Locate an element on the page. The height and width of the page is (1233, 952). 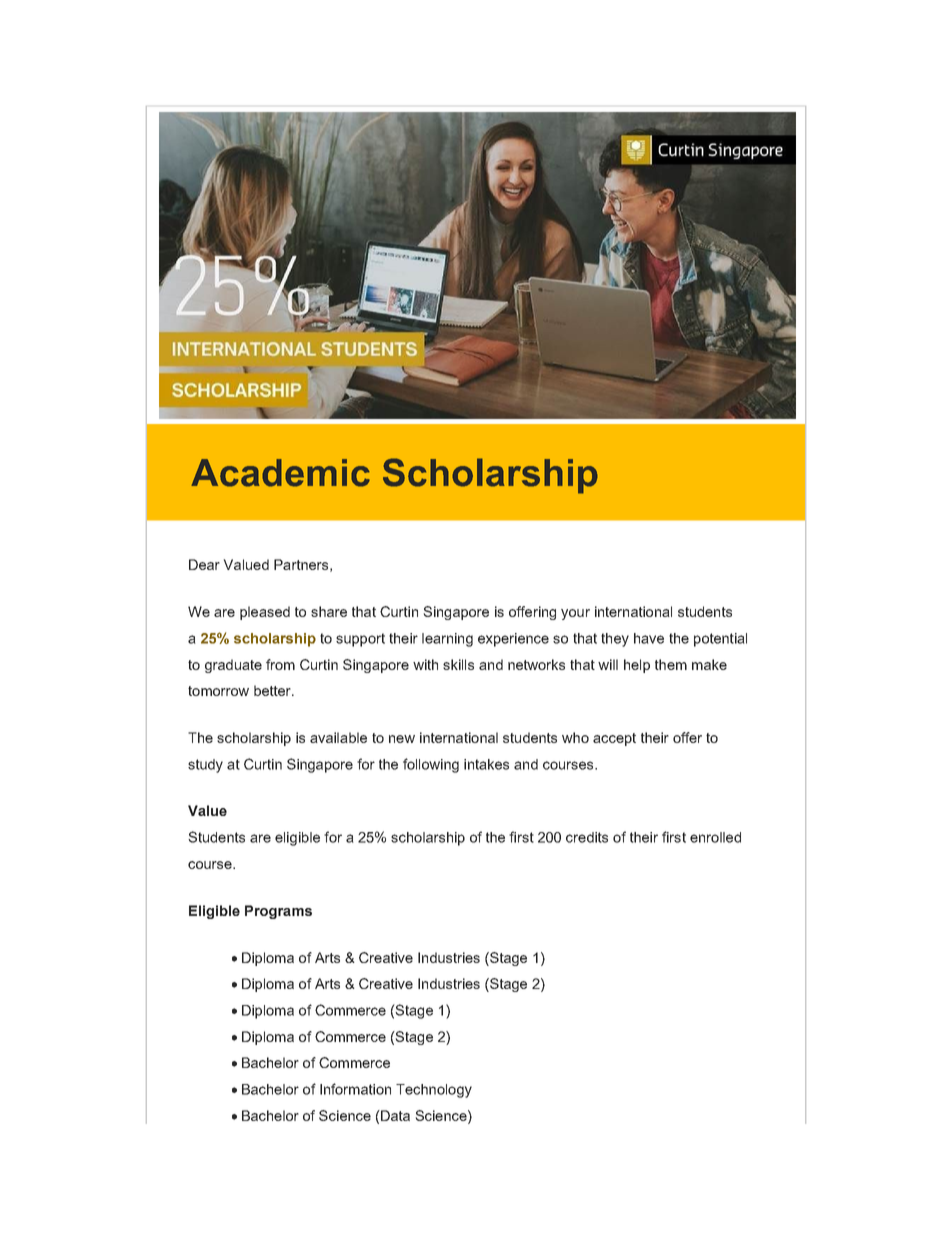
Information is located at coordinates (355, 1089).
